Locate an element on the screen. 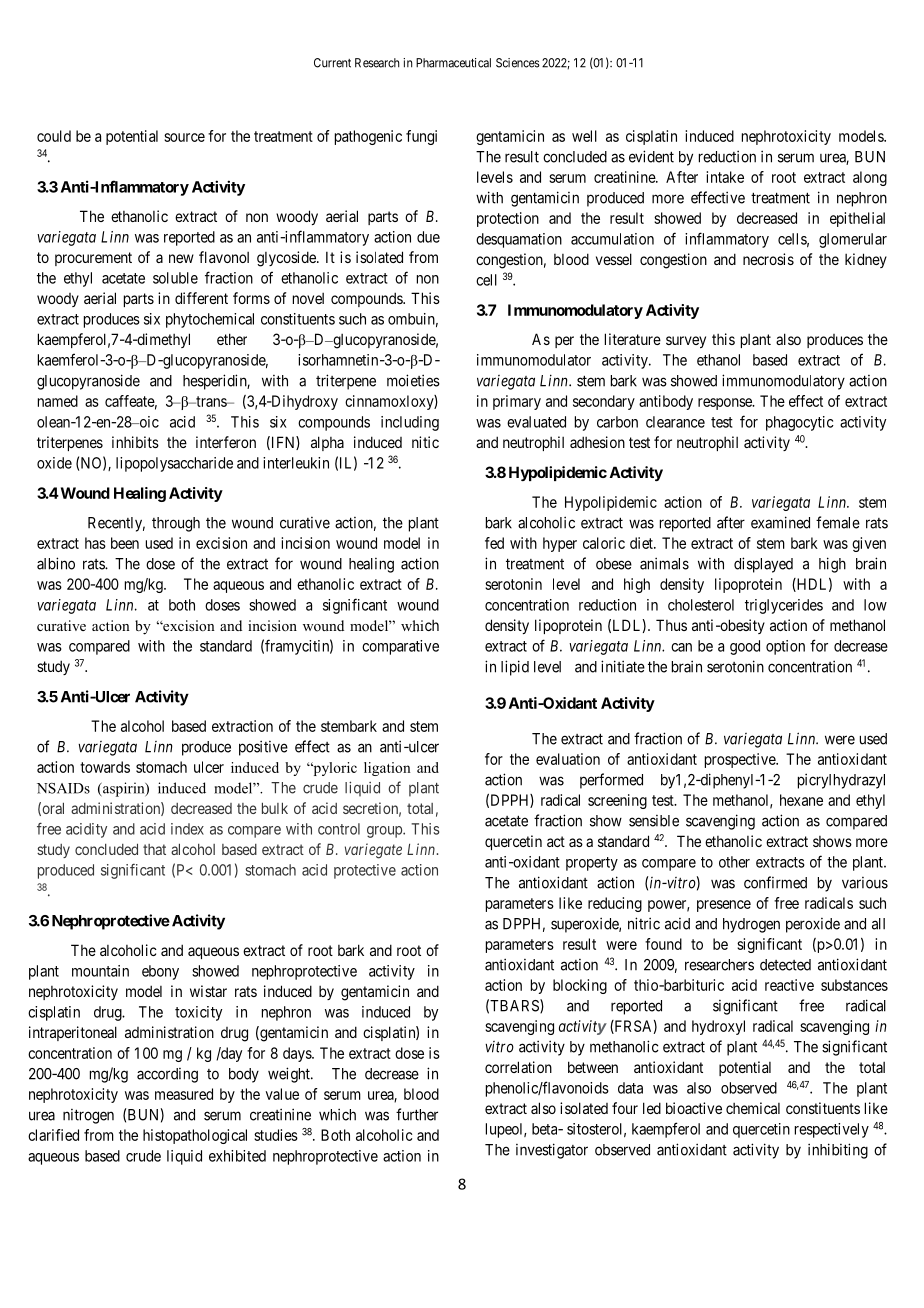  histopathological is located at coordinates (195, 1136).
